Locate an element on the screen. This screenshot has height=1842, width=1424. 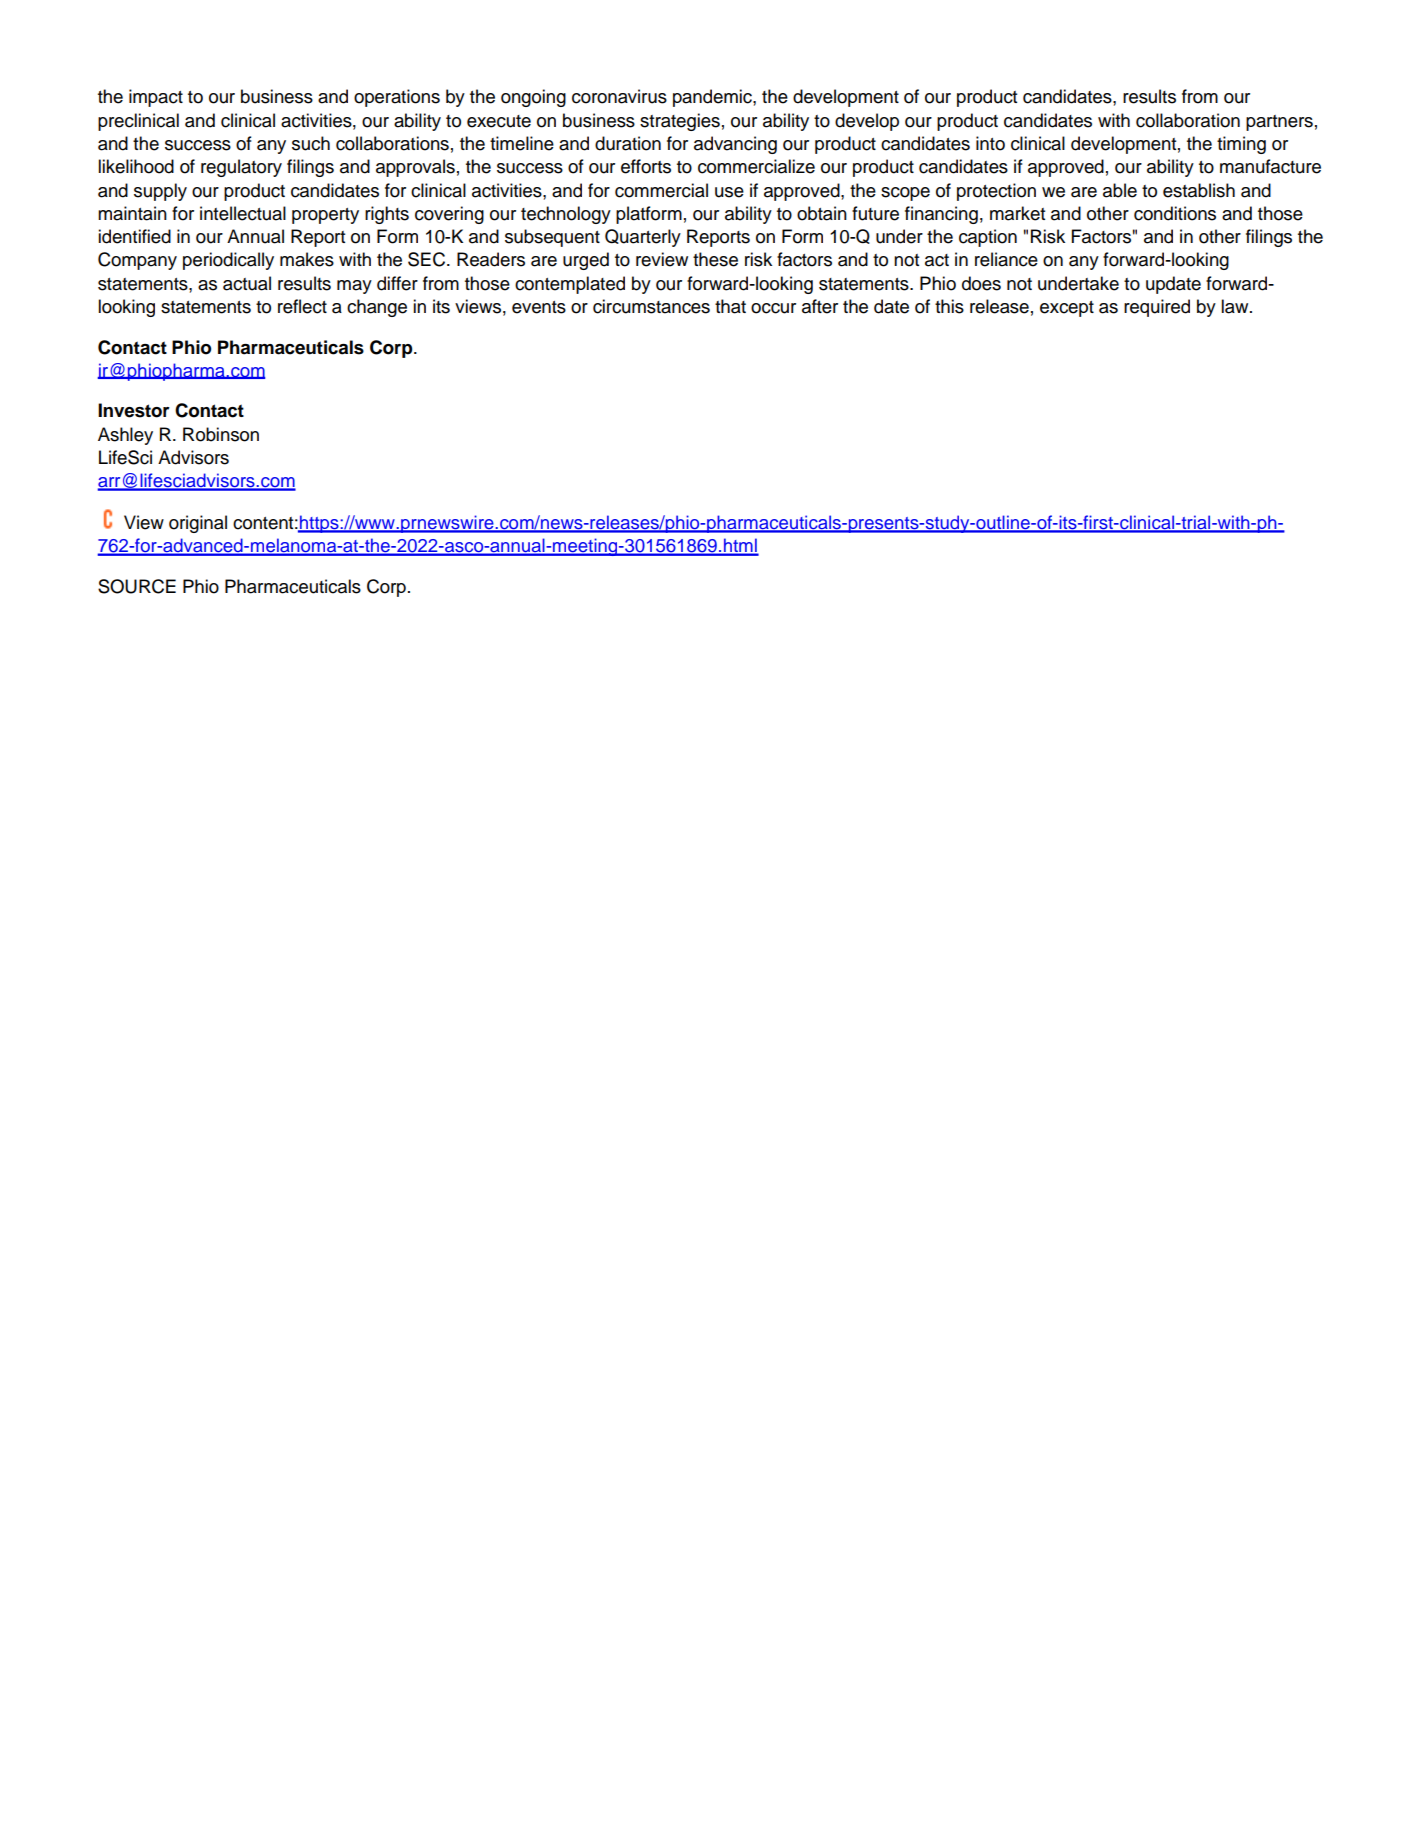
Ashley is located at coordinates (125, 436).
